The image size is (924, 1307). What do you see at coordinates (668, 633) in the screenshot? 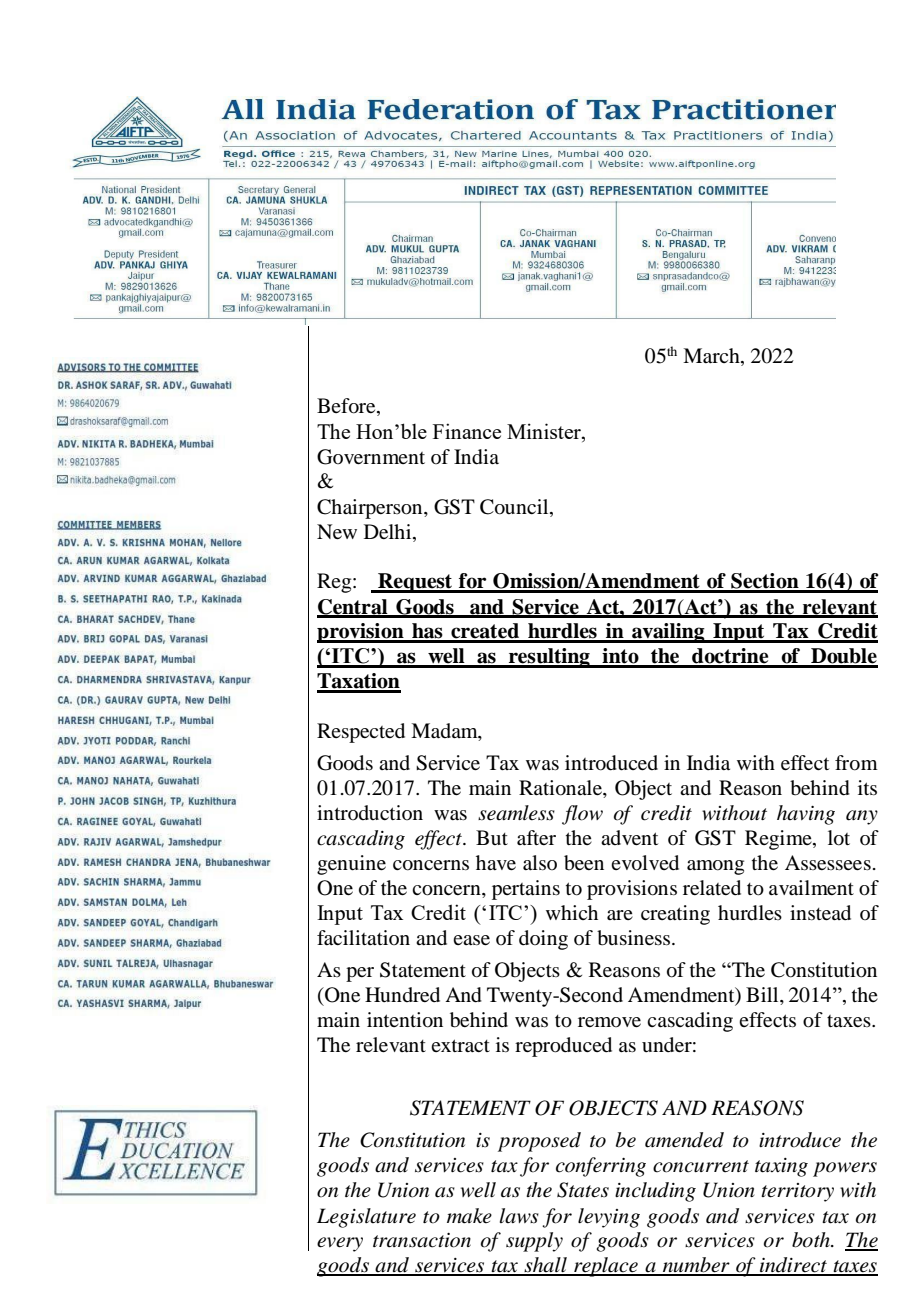
I see `availing` at bounding box center [668, 633].
